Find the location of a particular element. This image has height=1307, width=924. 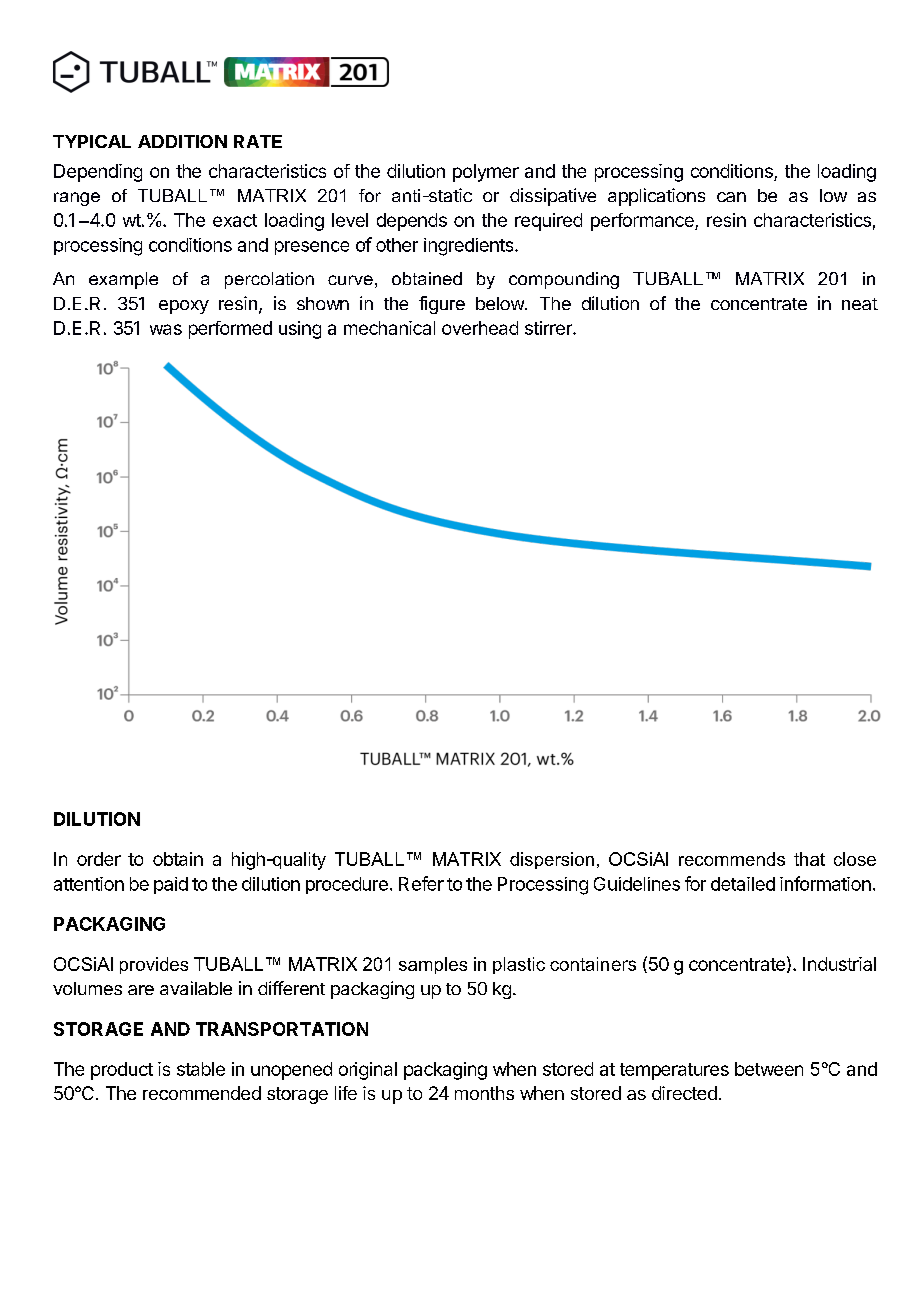

polymer is located at coordinates (486, 173).
